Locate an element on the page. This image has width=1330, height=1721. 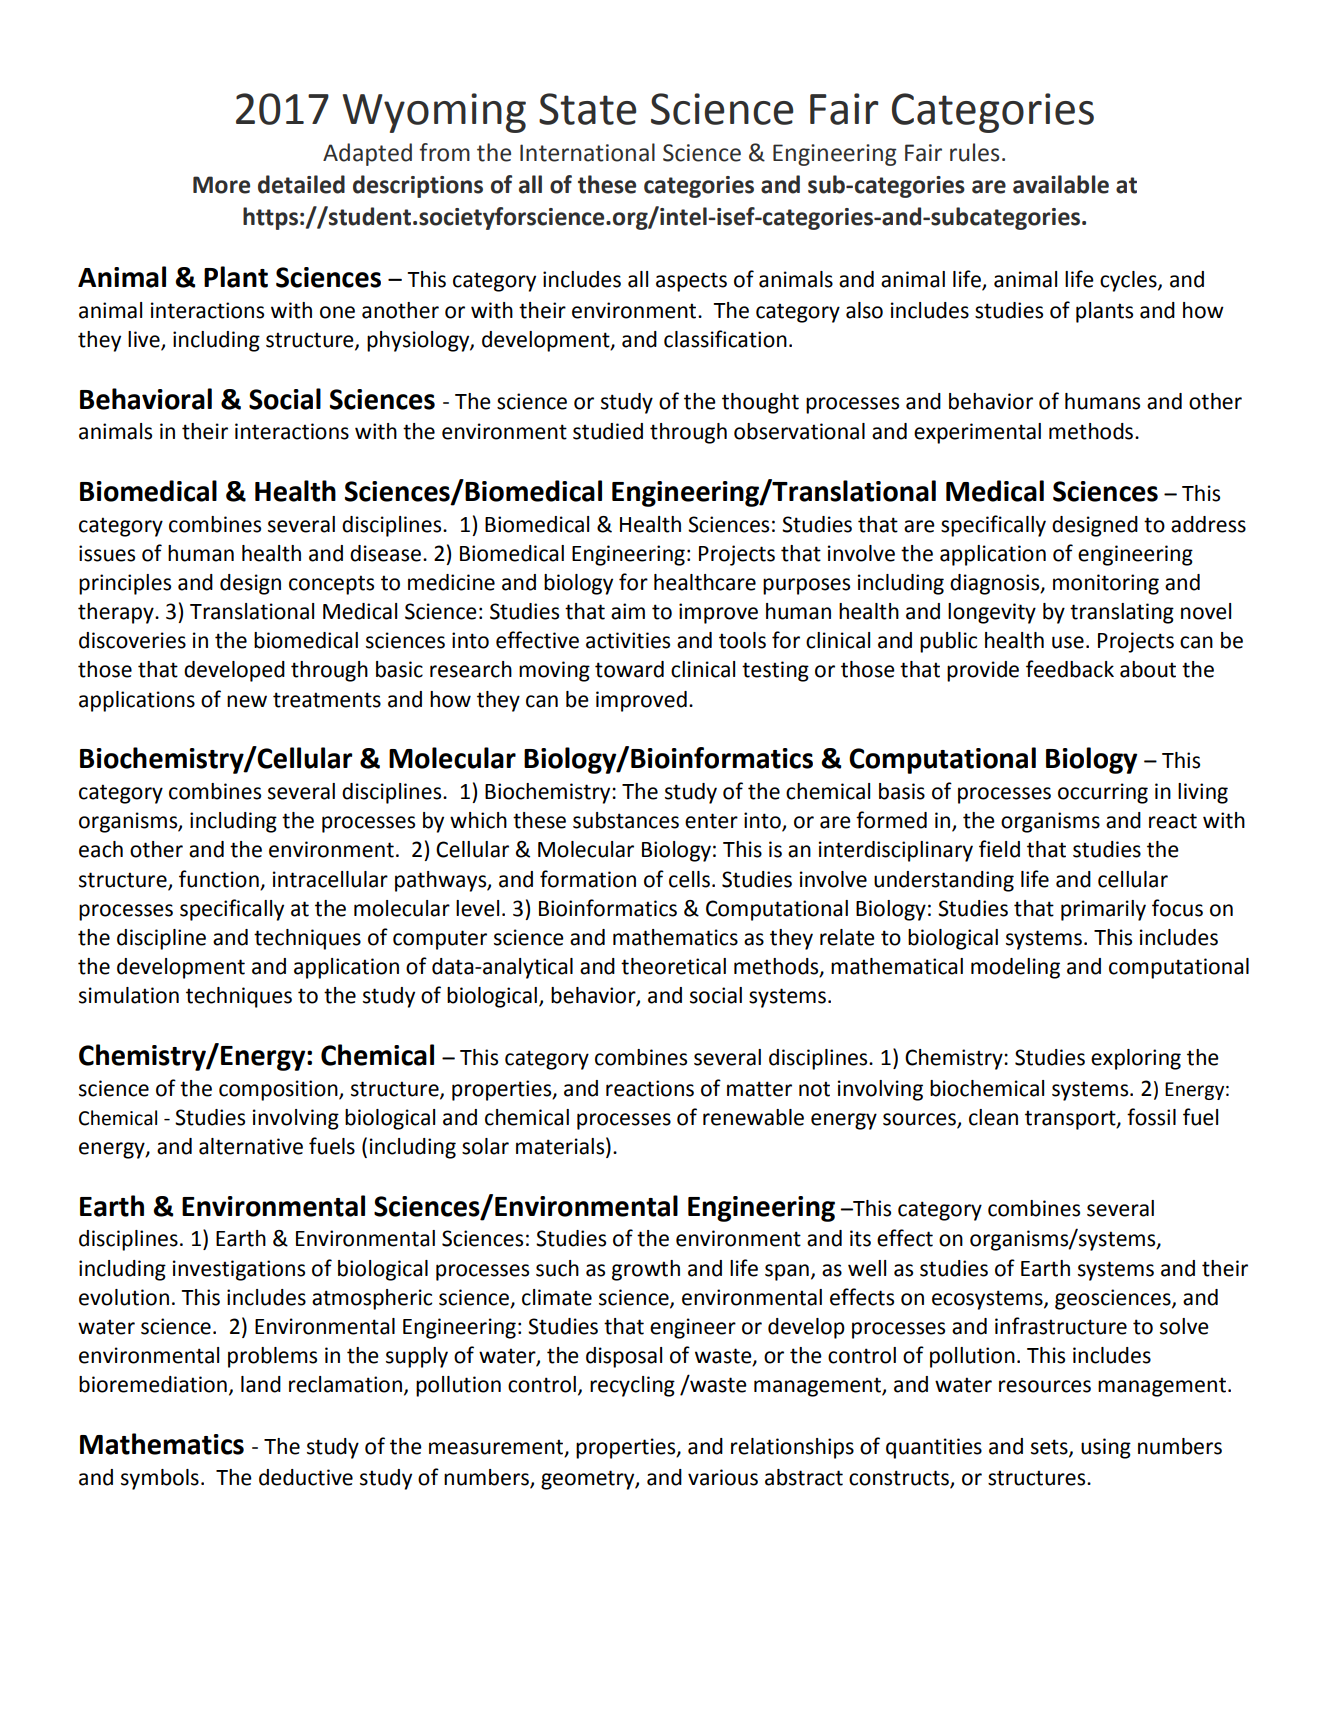
monitoring is located at coordinates (1106, 584).
